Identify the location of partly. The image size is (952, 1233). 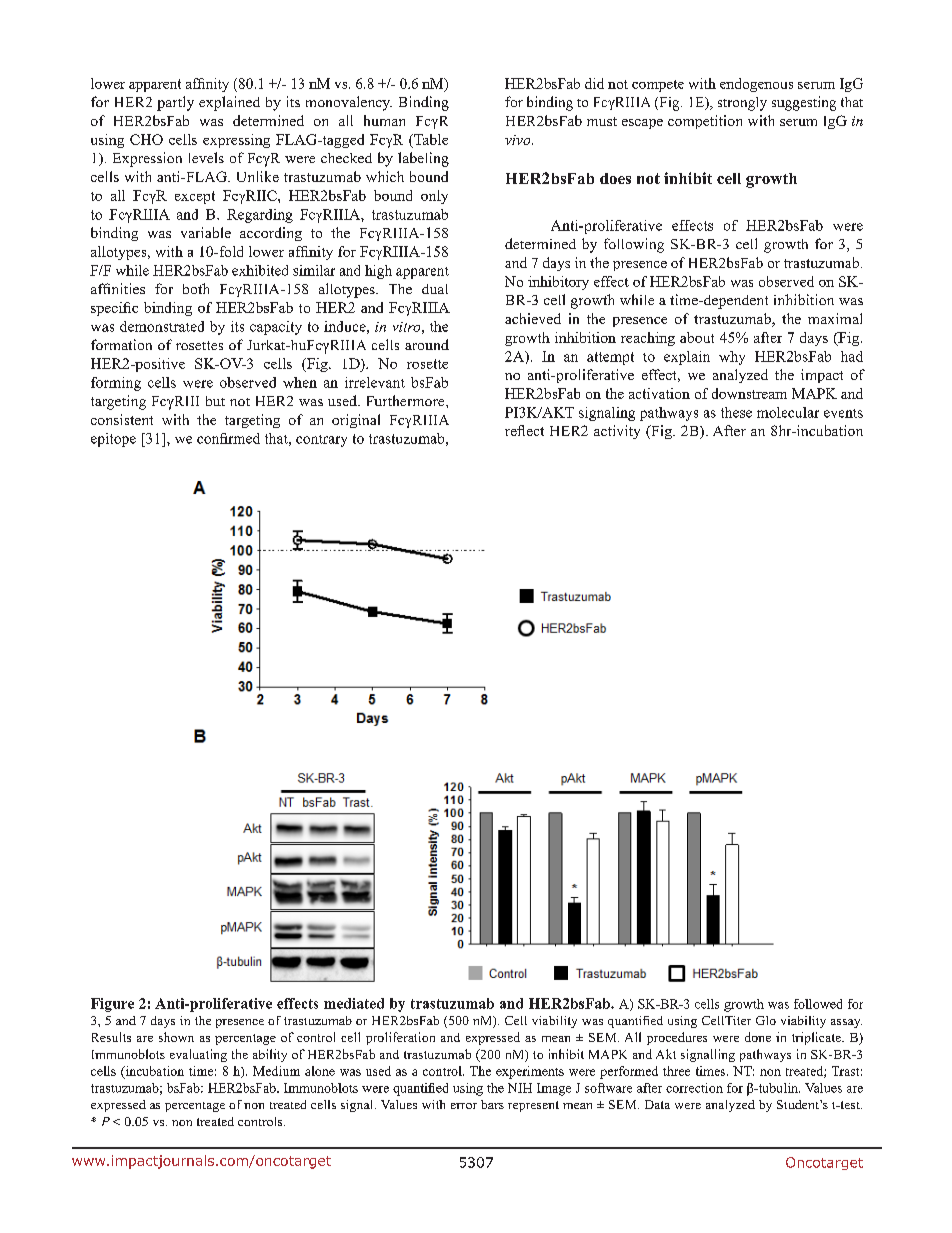
(175, 103).
